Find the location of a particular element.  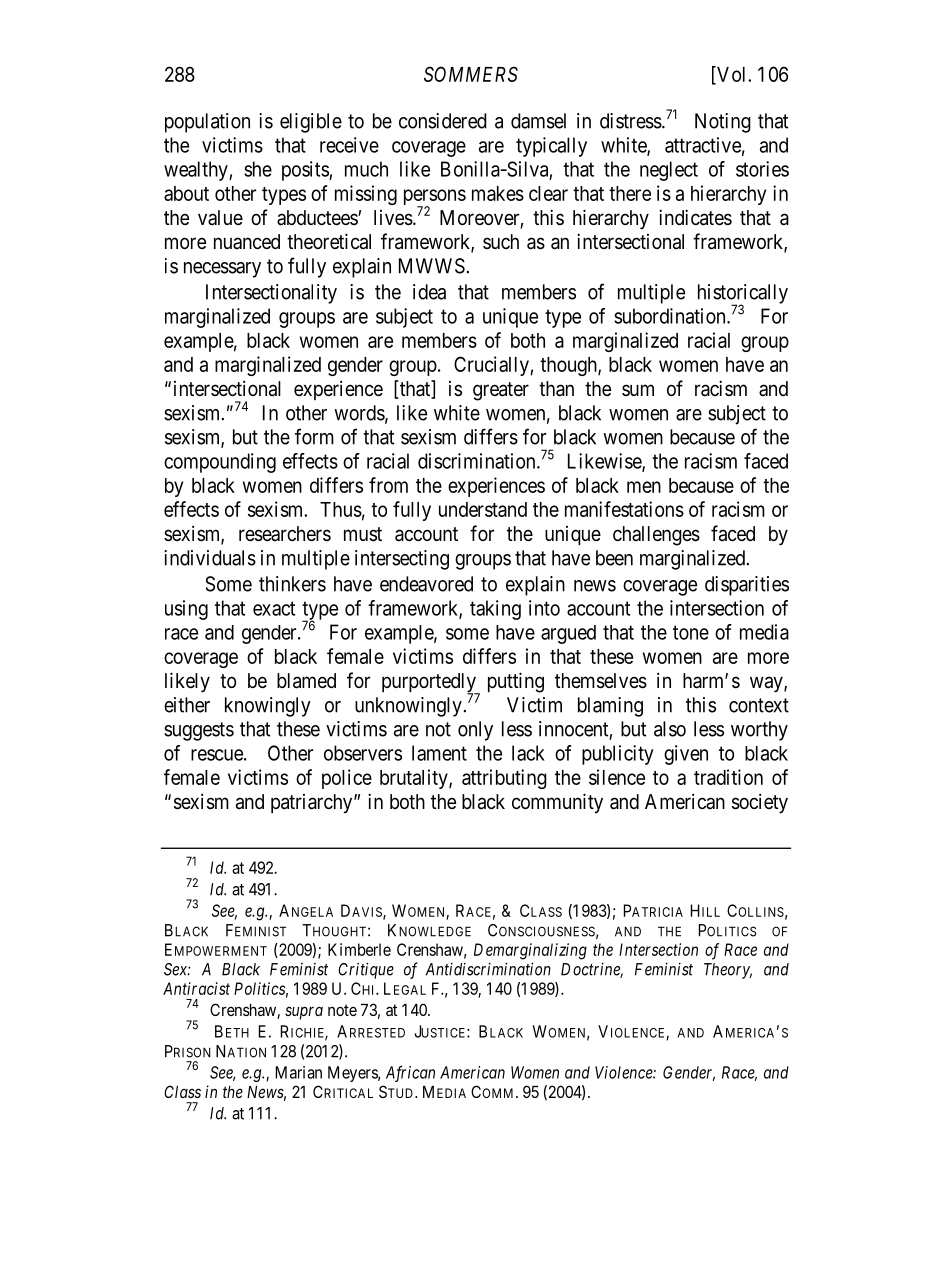

considered is located at coordinates (443, 121).
